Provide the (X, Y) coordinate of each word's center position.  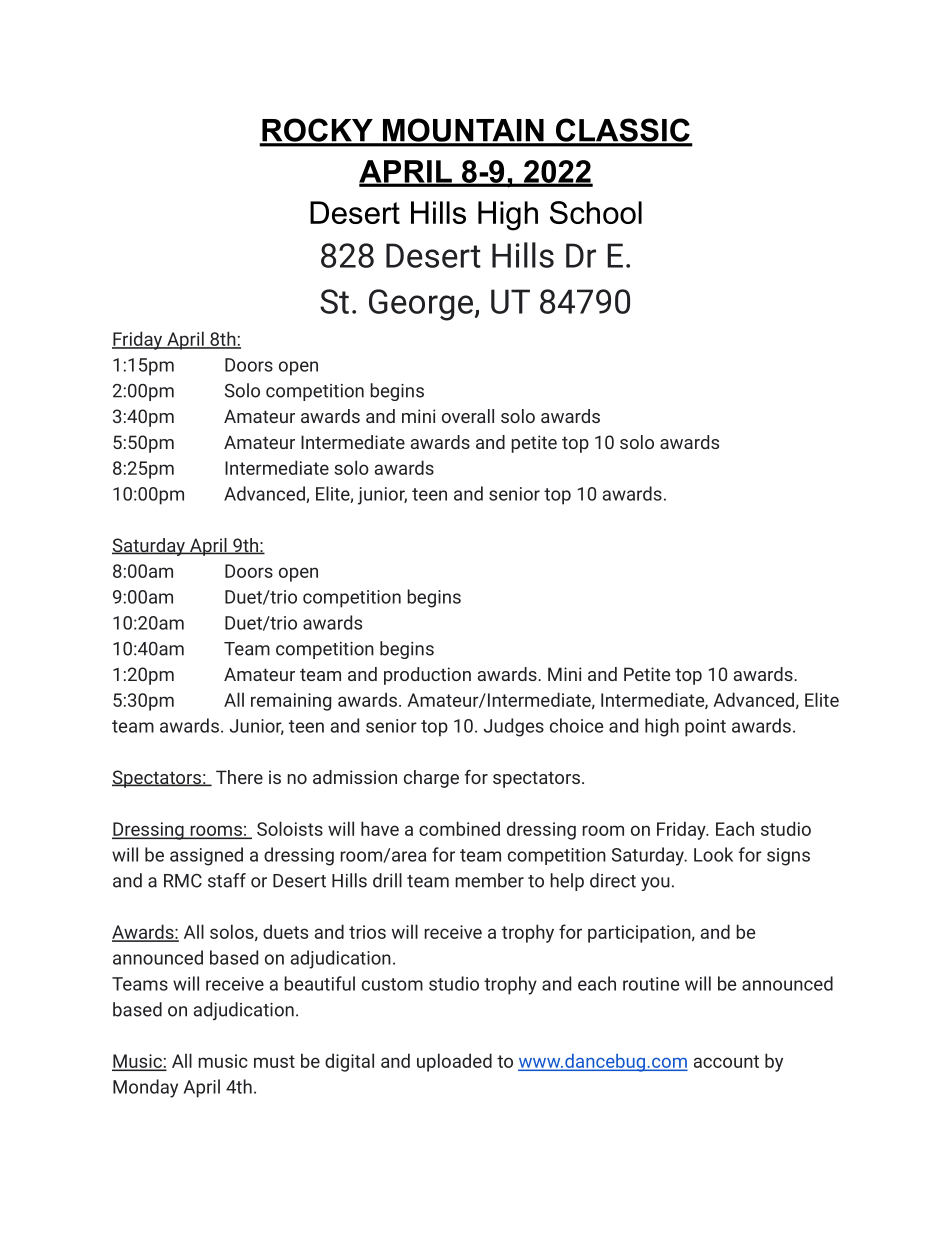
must (274, 1061)
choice (576, 725)
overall (468, 416)
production (427, 676)
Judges (514, 727)
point (705, 728)
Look (713, 854)
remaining (291, 702)
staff (227, 880)
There (239, 777)
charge (431, 779)
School (596, 212)
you (655, 884)
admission (355, 777)
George (421, 305)
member (489, 880)
